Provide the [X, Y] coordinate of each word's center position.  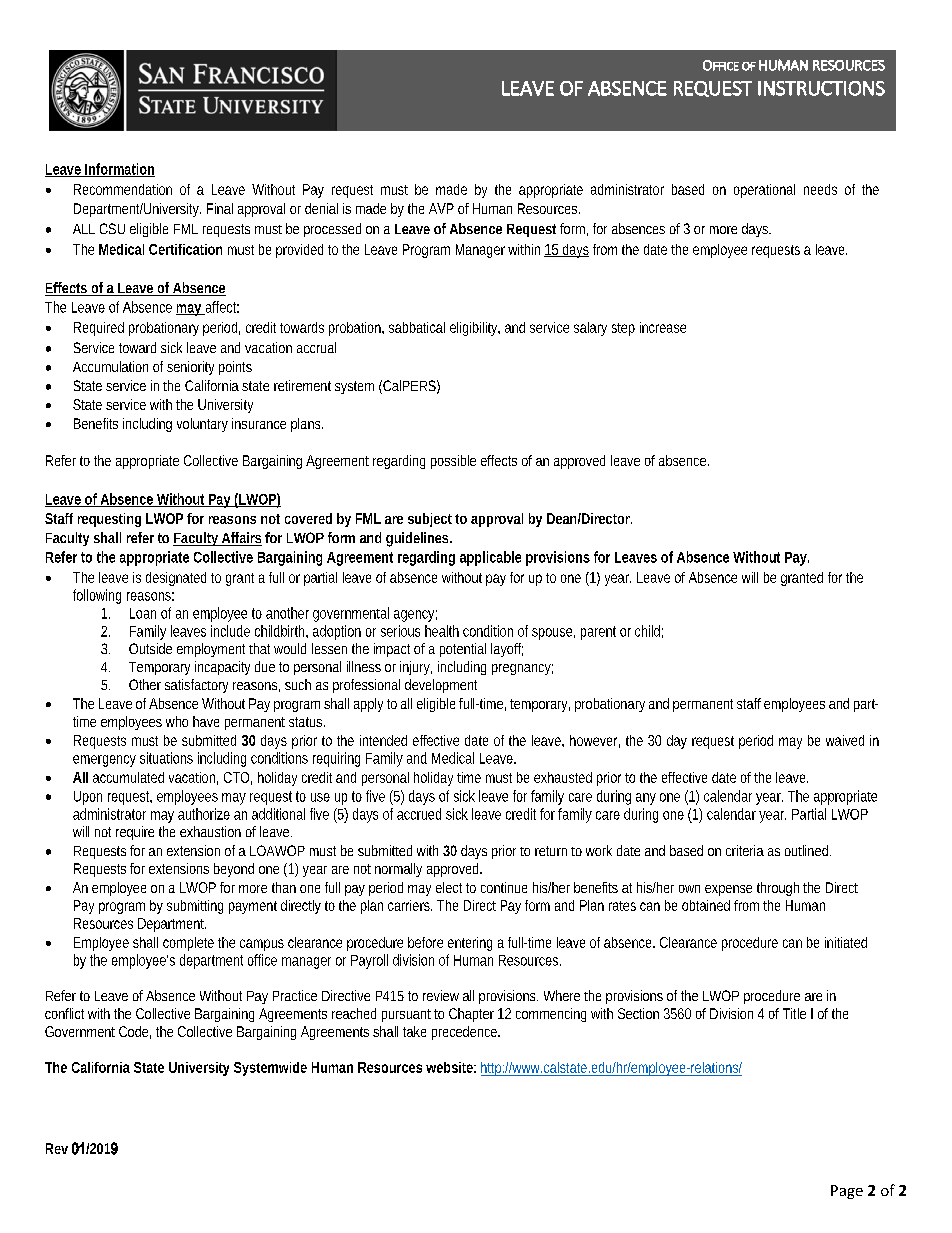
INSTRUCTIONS [821, 88]
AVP [441, 208]
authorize [204, 814]
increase [663, 327]
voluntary [202, 425]
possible [453, 462]
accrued [419, 814]
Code [135, 1032]
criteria [745, 850]
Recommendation [123, 189]
